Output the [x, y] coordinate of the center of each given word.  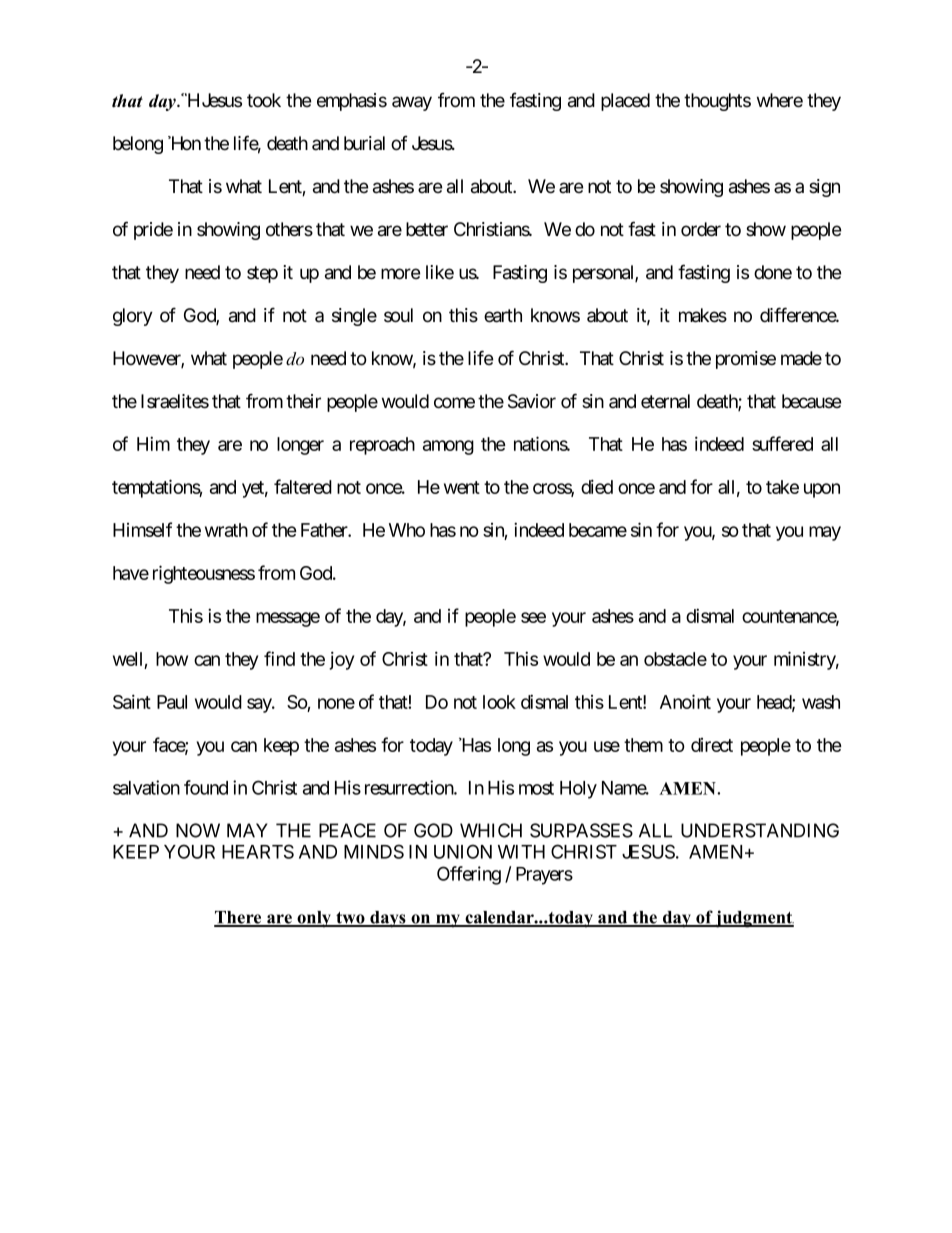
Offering [469, 875]
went [462, 487]
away [412, 103]
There [239, 918]
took [264, 100]
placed [625, 102]
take [782, 487]
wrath [226, 530]
